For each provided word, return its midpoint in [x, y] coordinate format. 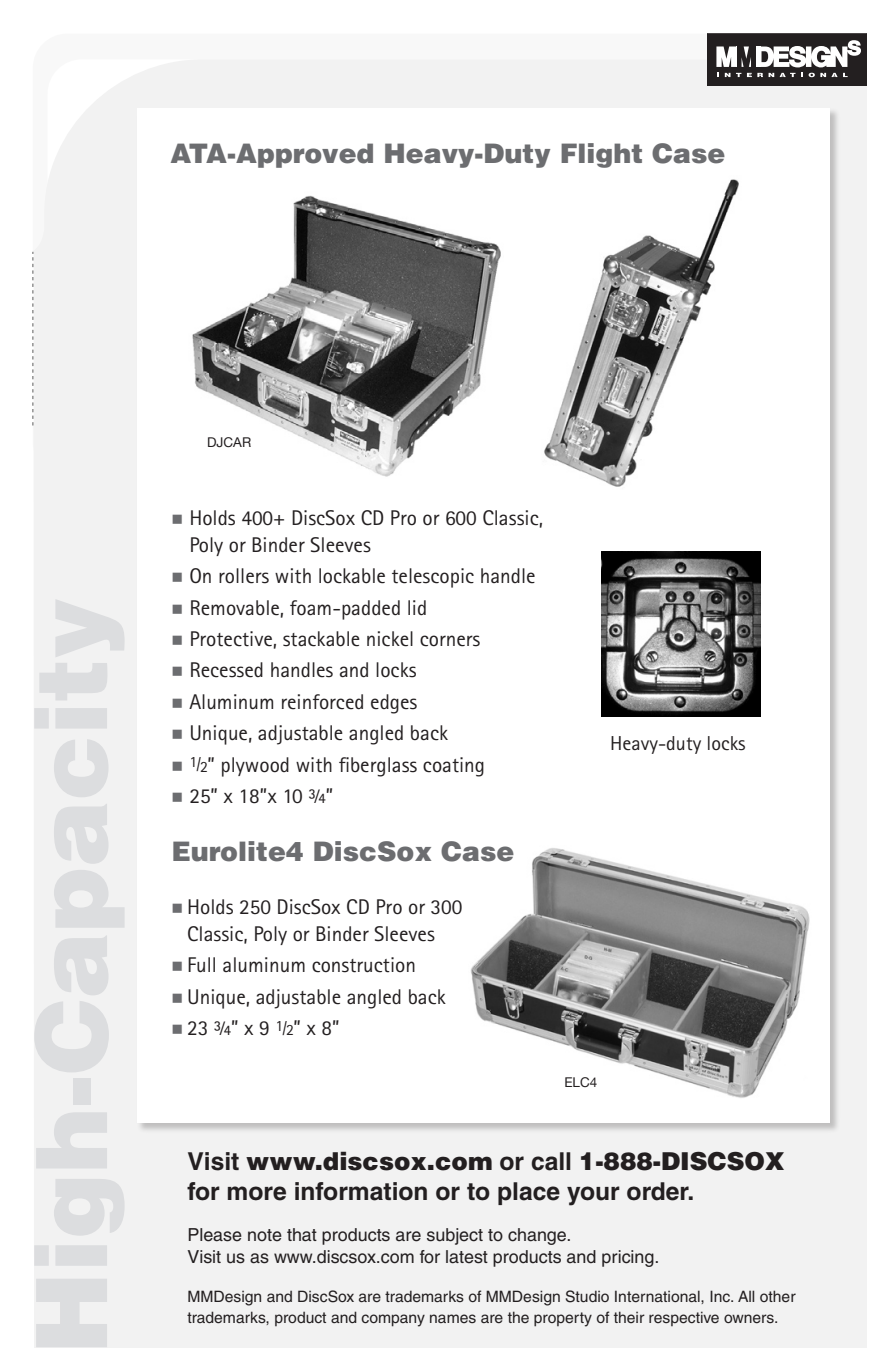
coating [453, 767]
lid [417, 607]
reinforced [322, 702]
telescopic [433, 578]
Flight [601, 155]
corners [450, 641]
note [265, 1235]
